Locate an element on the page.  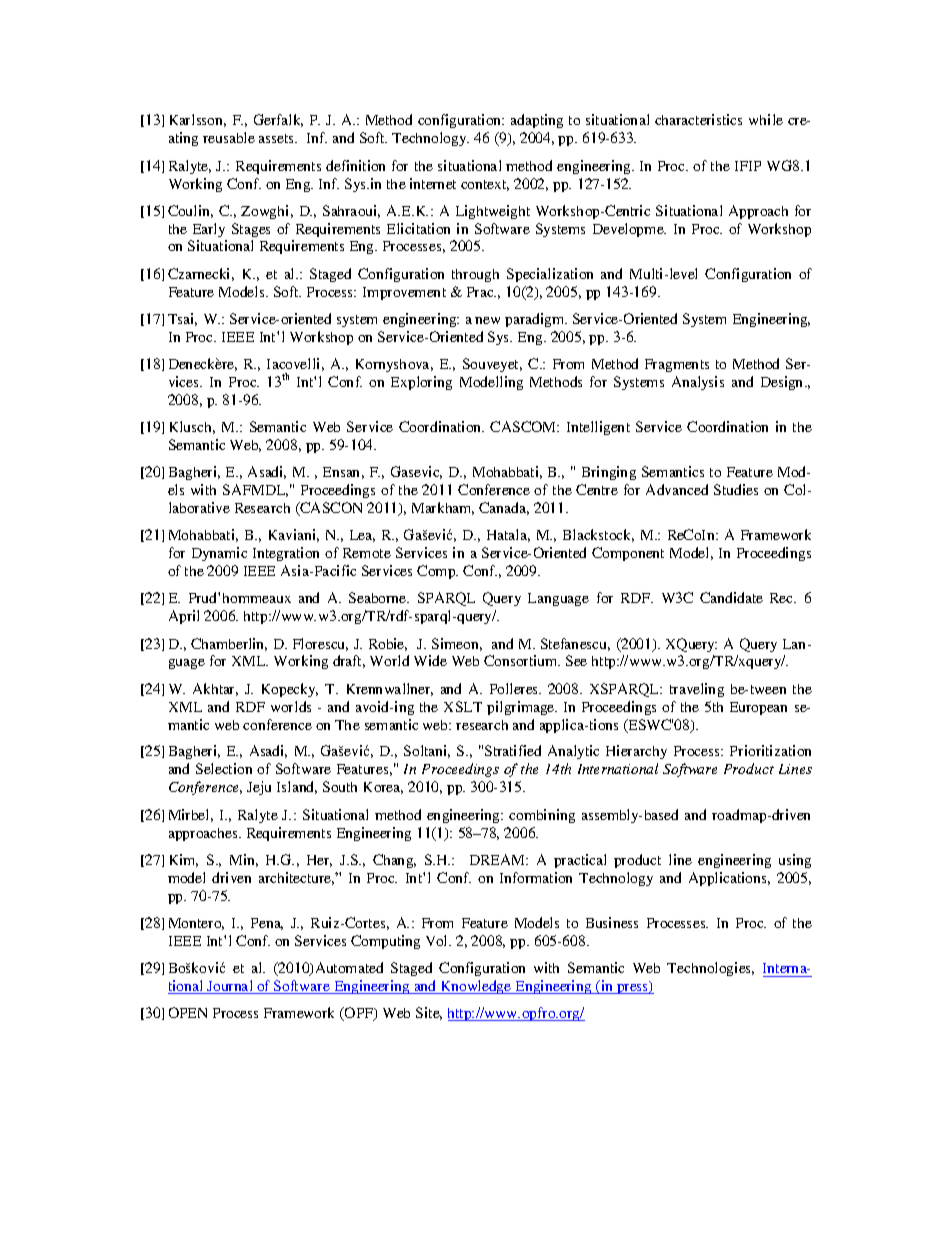
traveling is located at coordinates (697, 690).
